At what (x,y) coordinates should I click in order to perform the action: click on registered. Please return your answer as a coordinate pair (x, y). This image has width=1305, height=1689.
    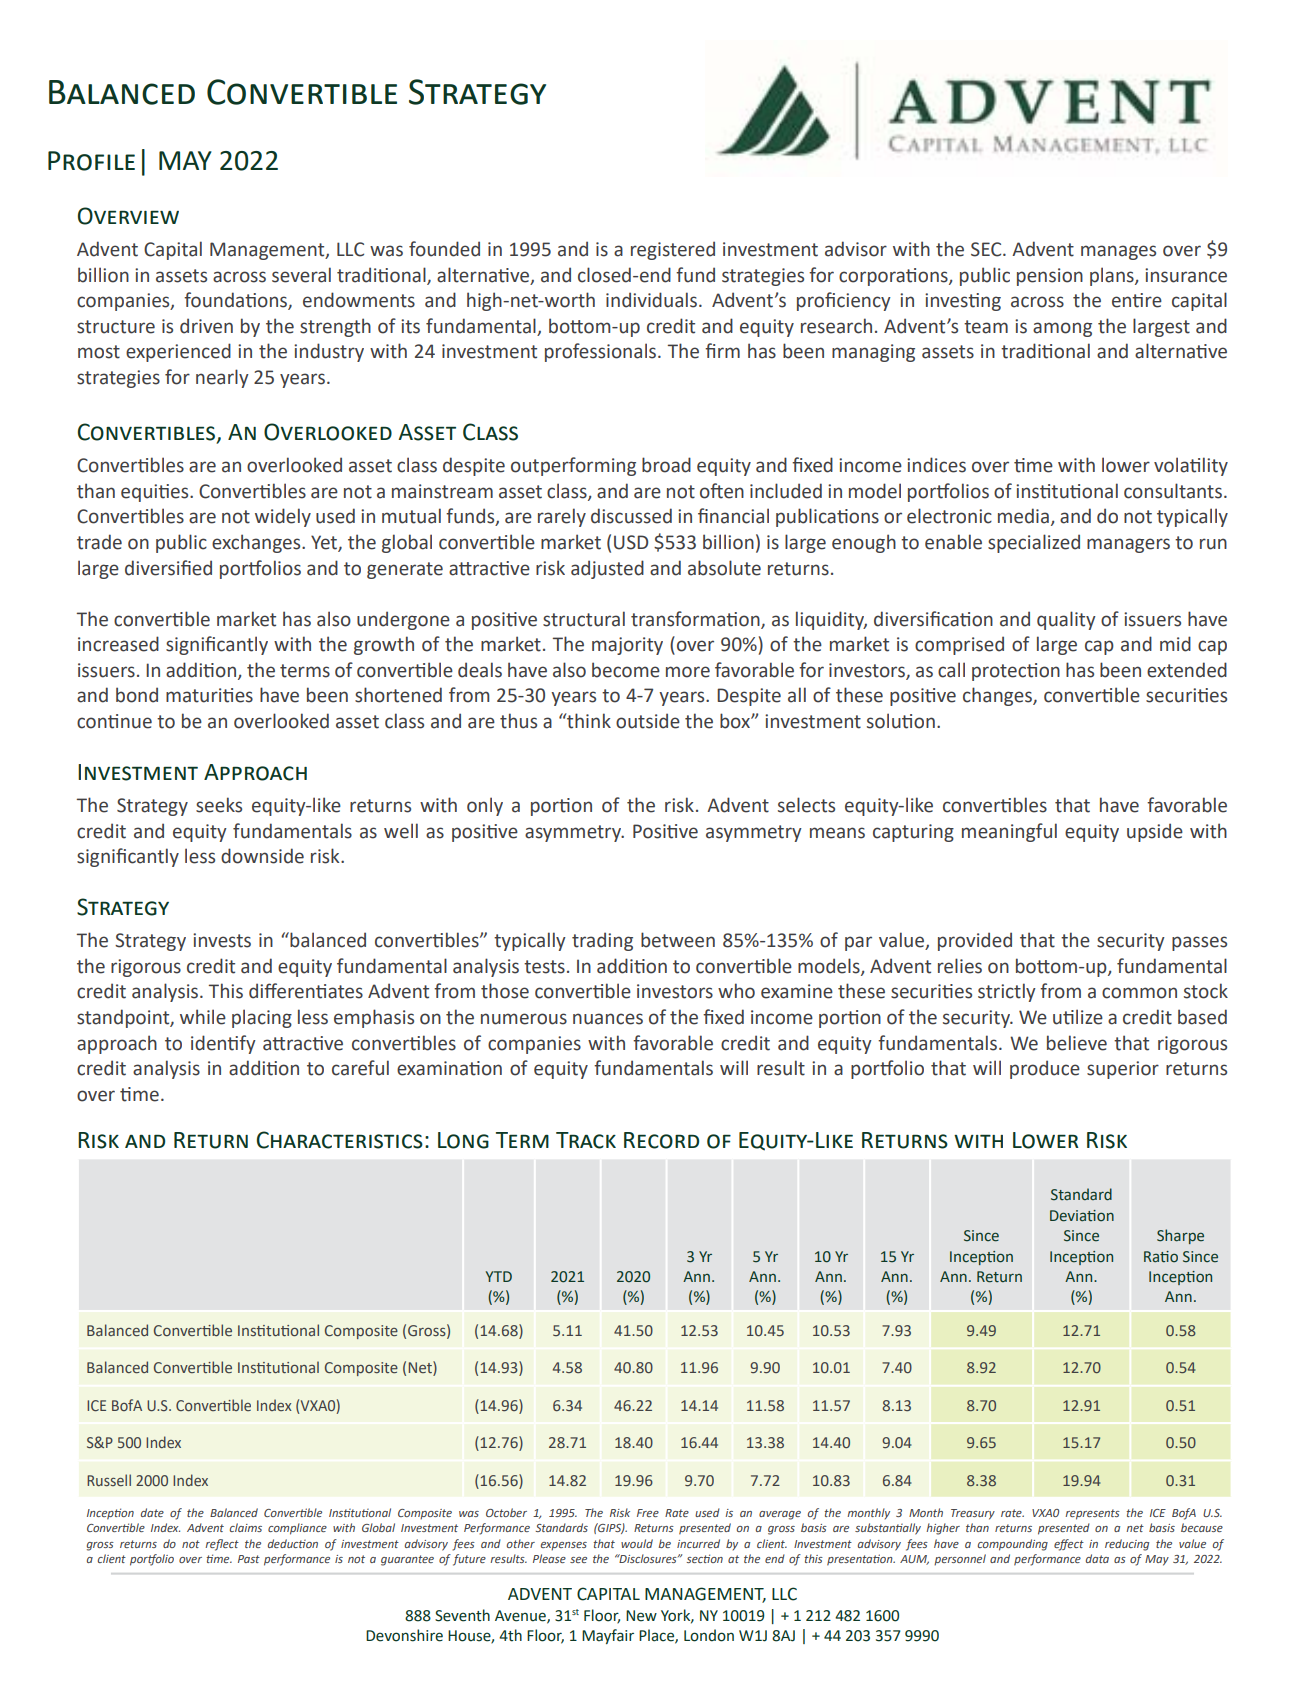
    Looking at the image, I should click on (673, 250).
